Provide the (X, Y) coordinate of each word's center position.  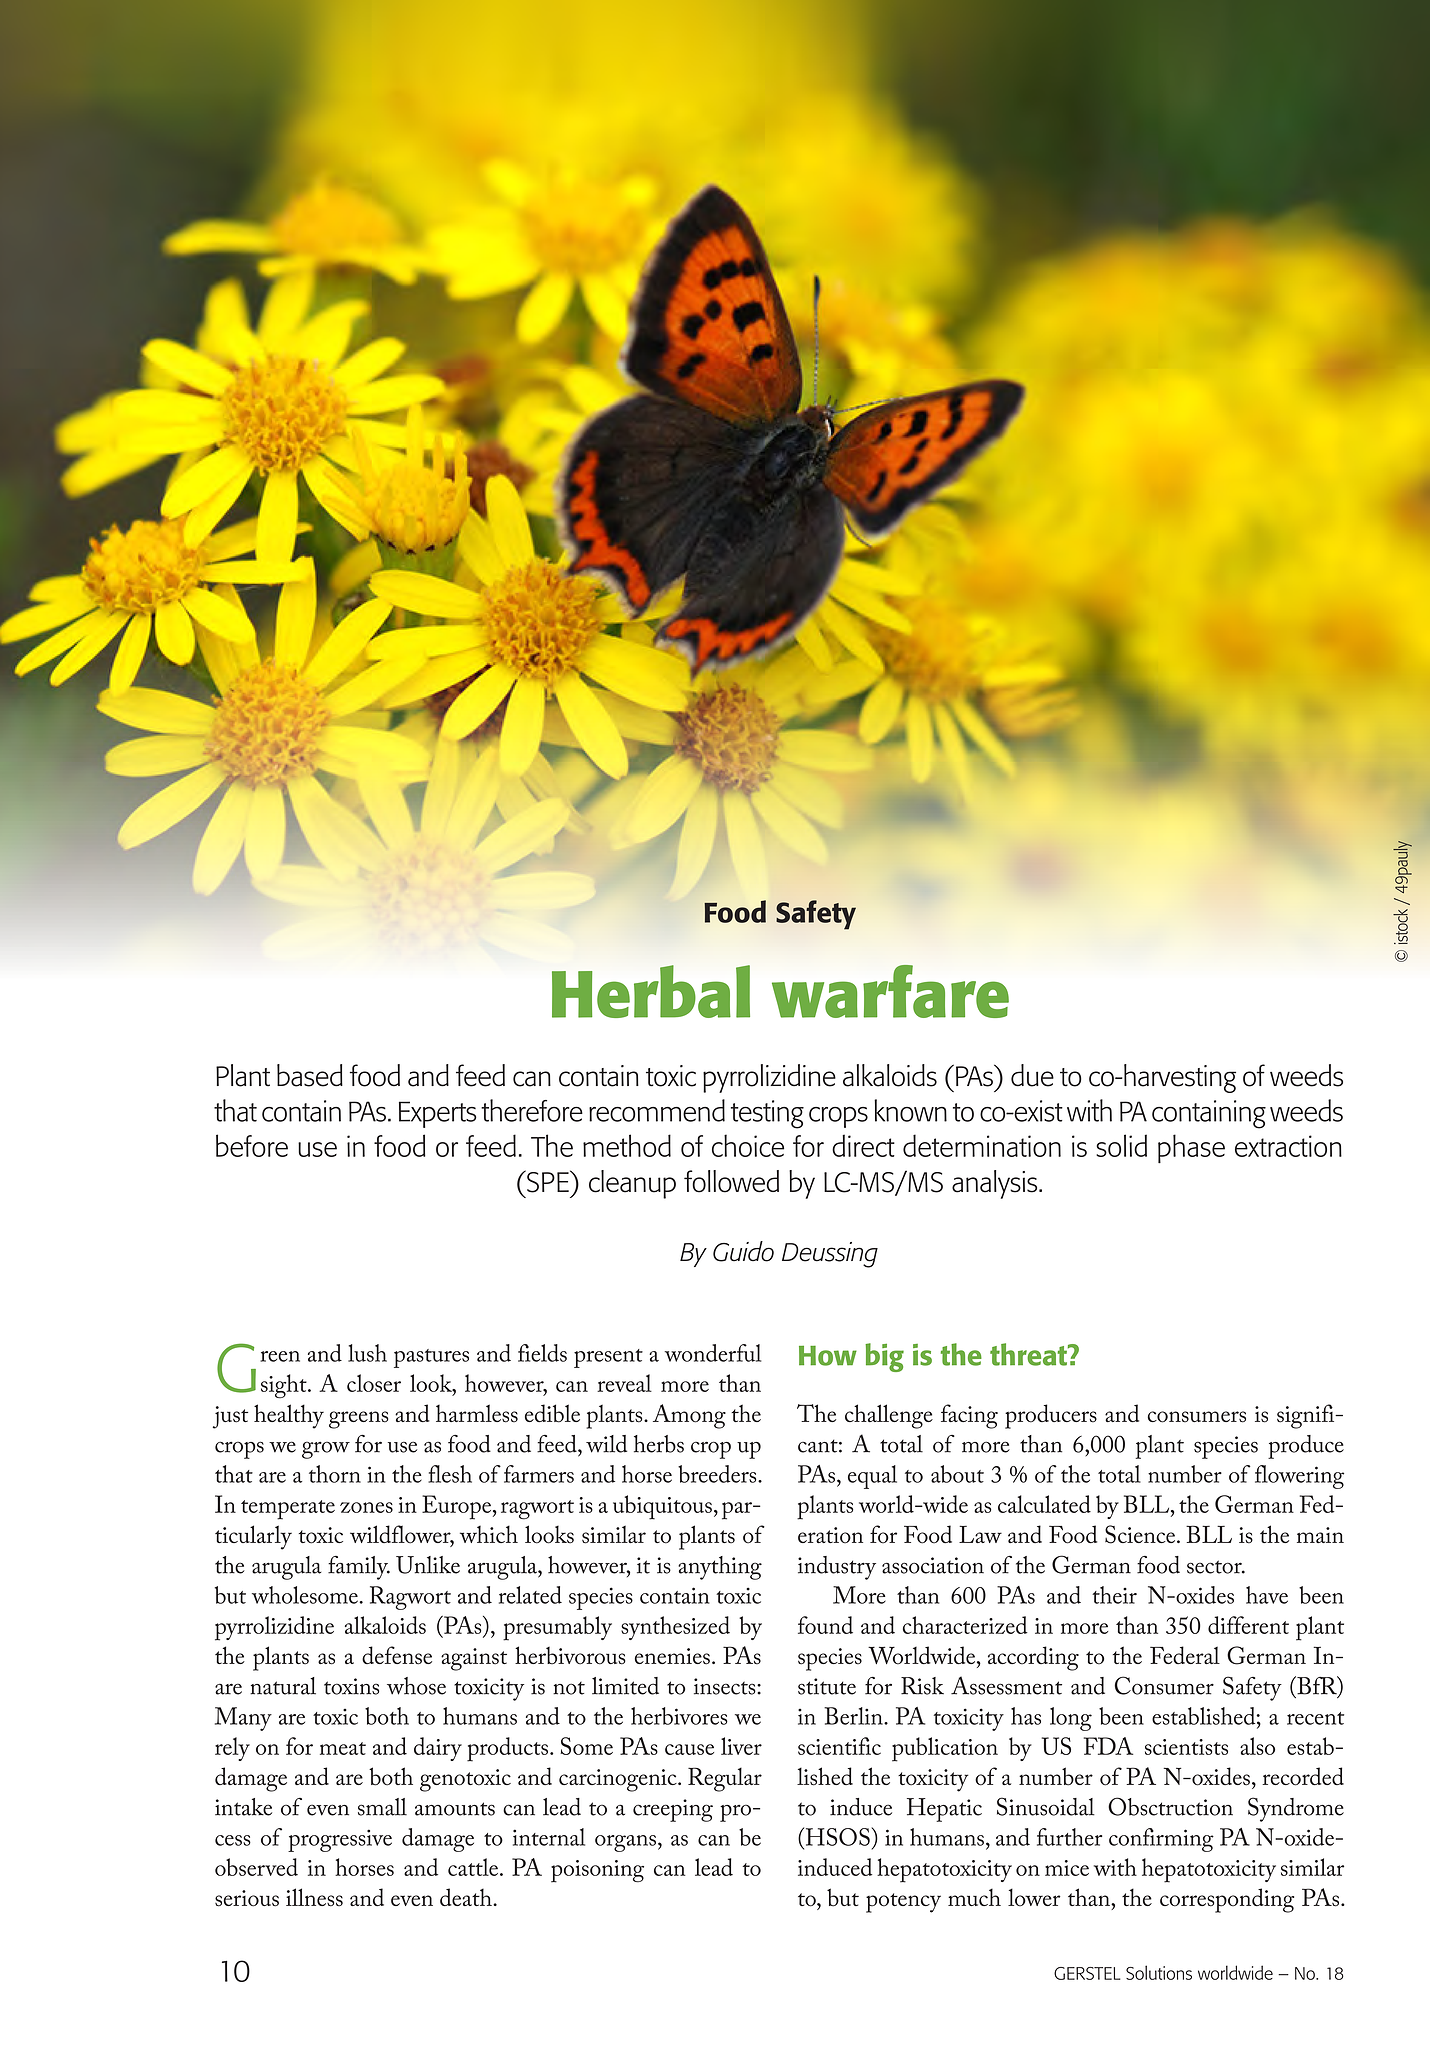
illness (314, 1897)
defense (397, 1655)
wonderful (713, 1353)
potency (903, 1903)
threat (1030, 1354)
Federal (1185, 1655)
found (825, 1625)
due (1032, 1075)
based (310, 1075)
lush (367, 1353)
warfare (890, 991)
